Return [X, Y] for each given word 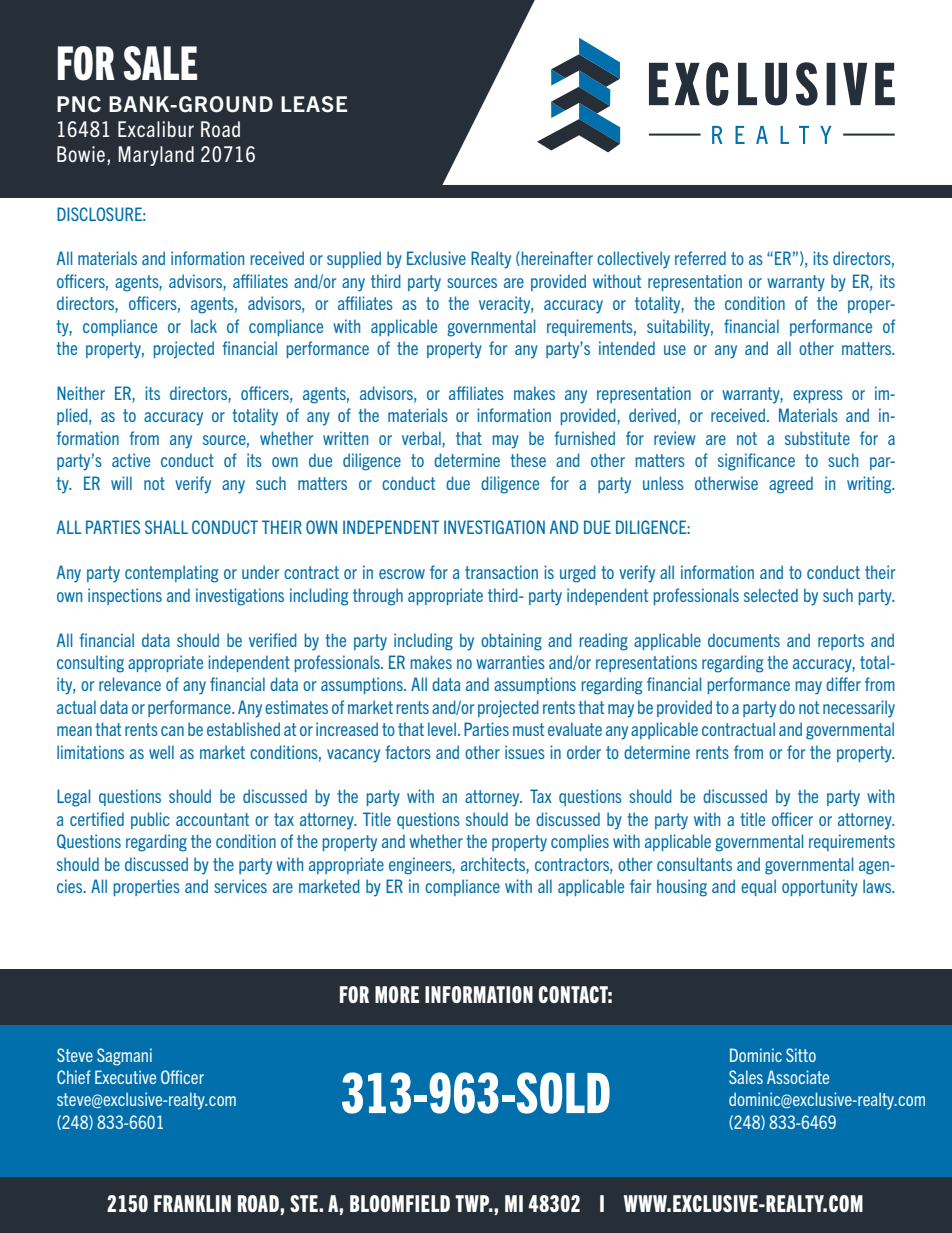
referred [700, 258]
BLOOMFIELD [400, 1203]
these [528, 460]
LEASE [314, 104]
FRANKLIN [192, 1203]
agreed [791, 485]
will [121, 483]
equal [758, 887]
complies [580, 842]
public [150, 820]
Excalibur [156, 129]
